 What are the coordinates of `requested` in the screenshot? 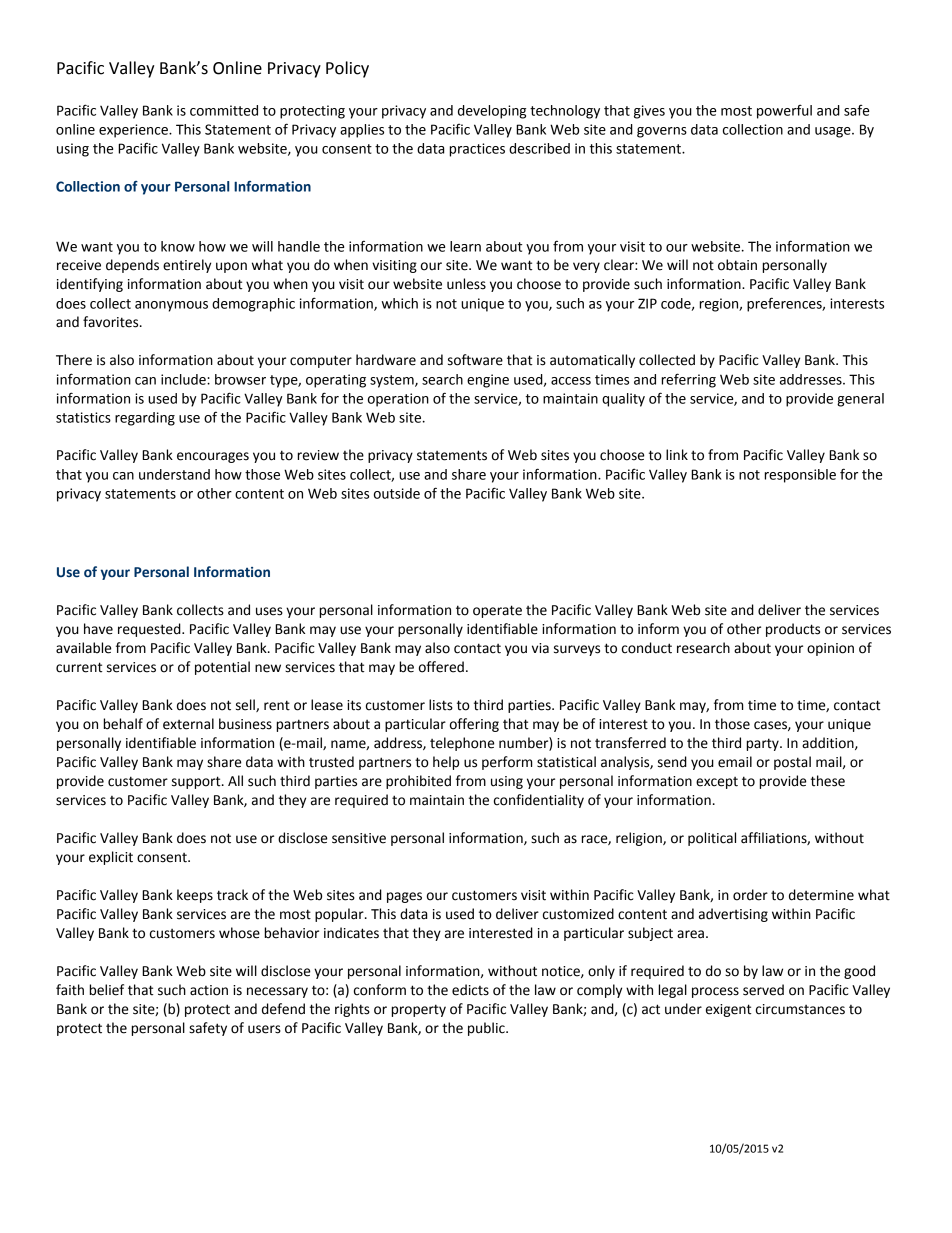 It's located at (150, 630).
